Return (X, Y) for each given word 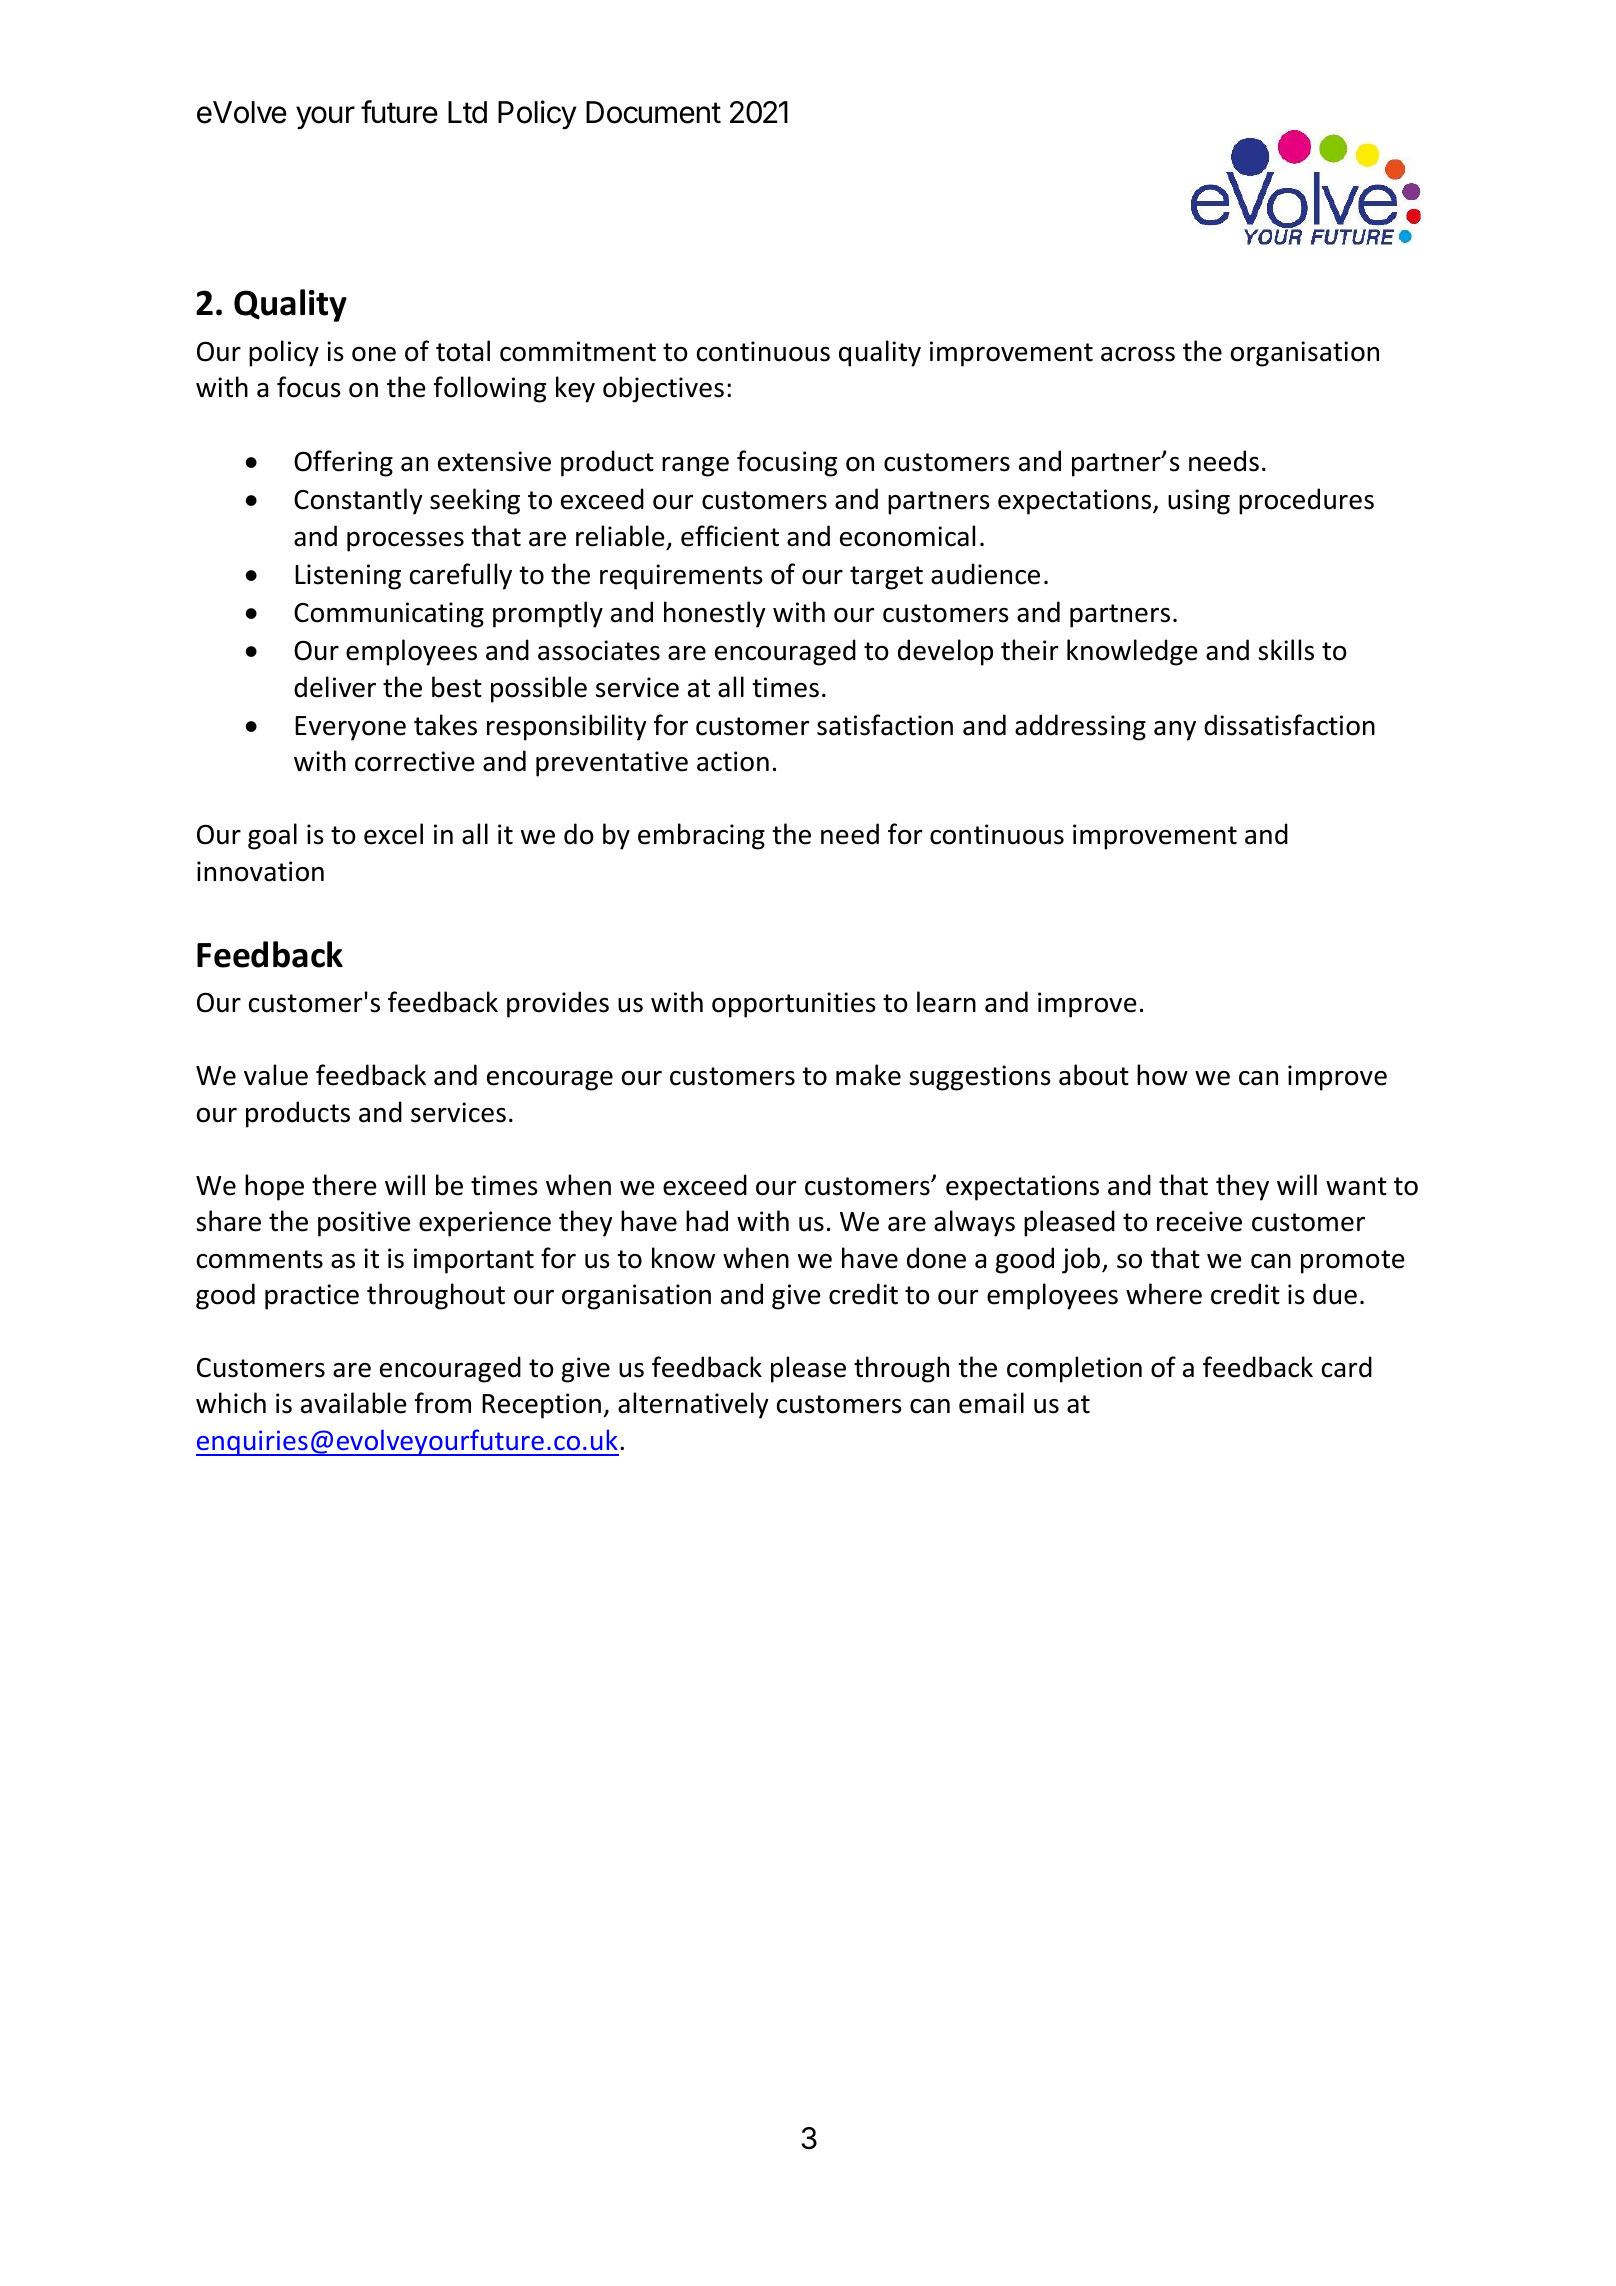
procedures (1306, 501)
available (354, 1403)
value (276, 1075)
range (695, 467)
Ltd (467, 112)
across (1138, 354)
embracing (701, 836)
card (1347, 1367)
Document (653, 112)
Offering (343, 463)
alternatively (693, 1405)
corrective (415, 761)
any (1175, 731)
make (868, 1075)
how (1162, 1075)
